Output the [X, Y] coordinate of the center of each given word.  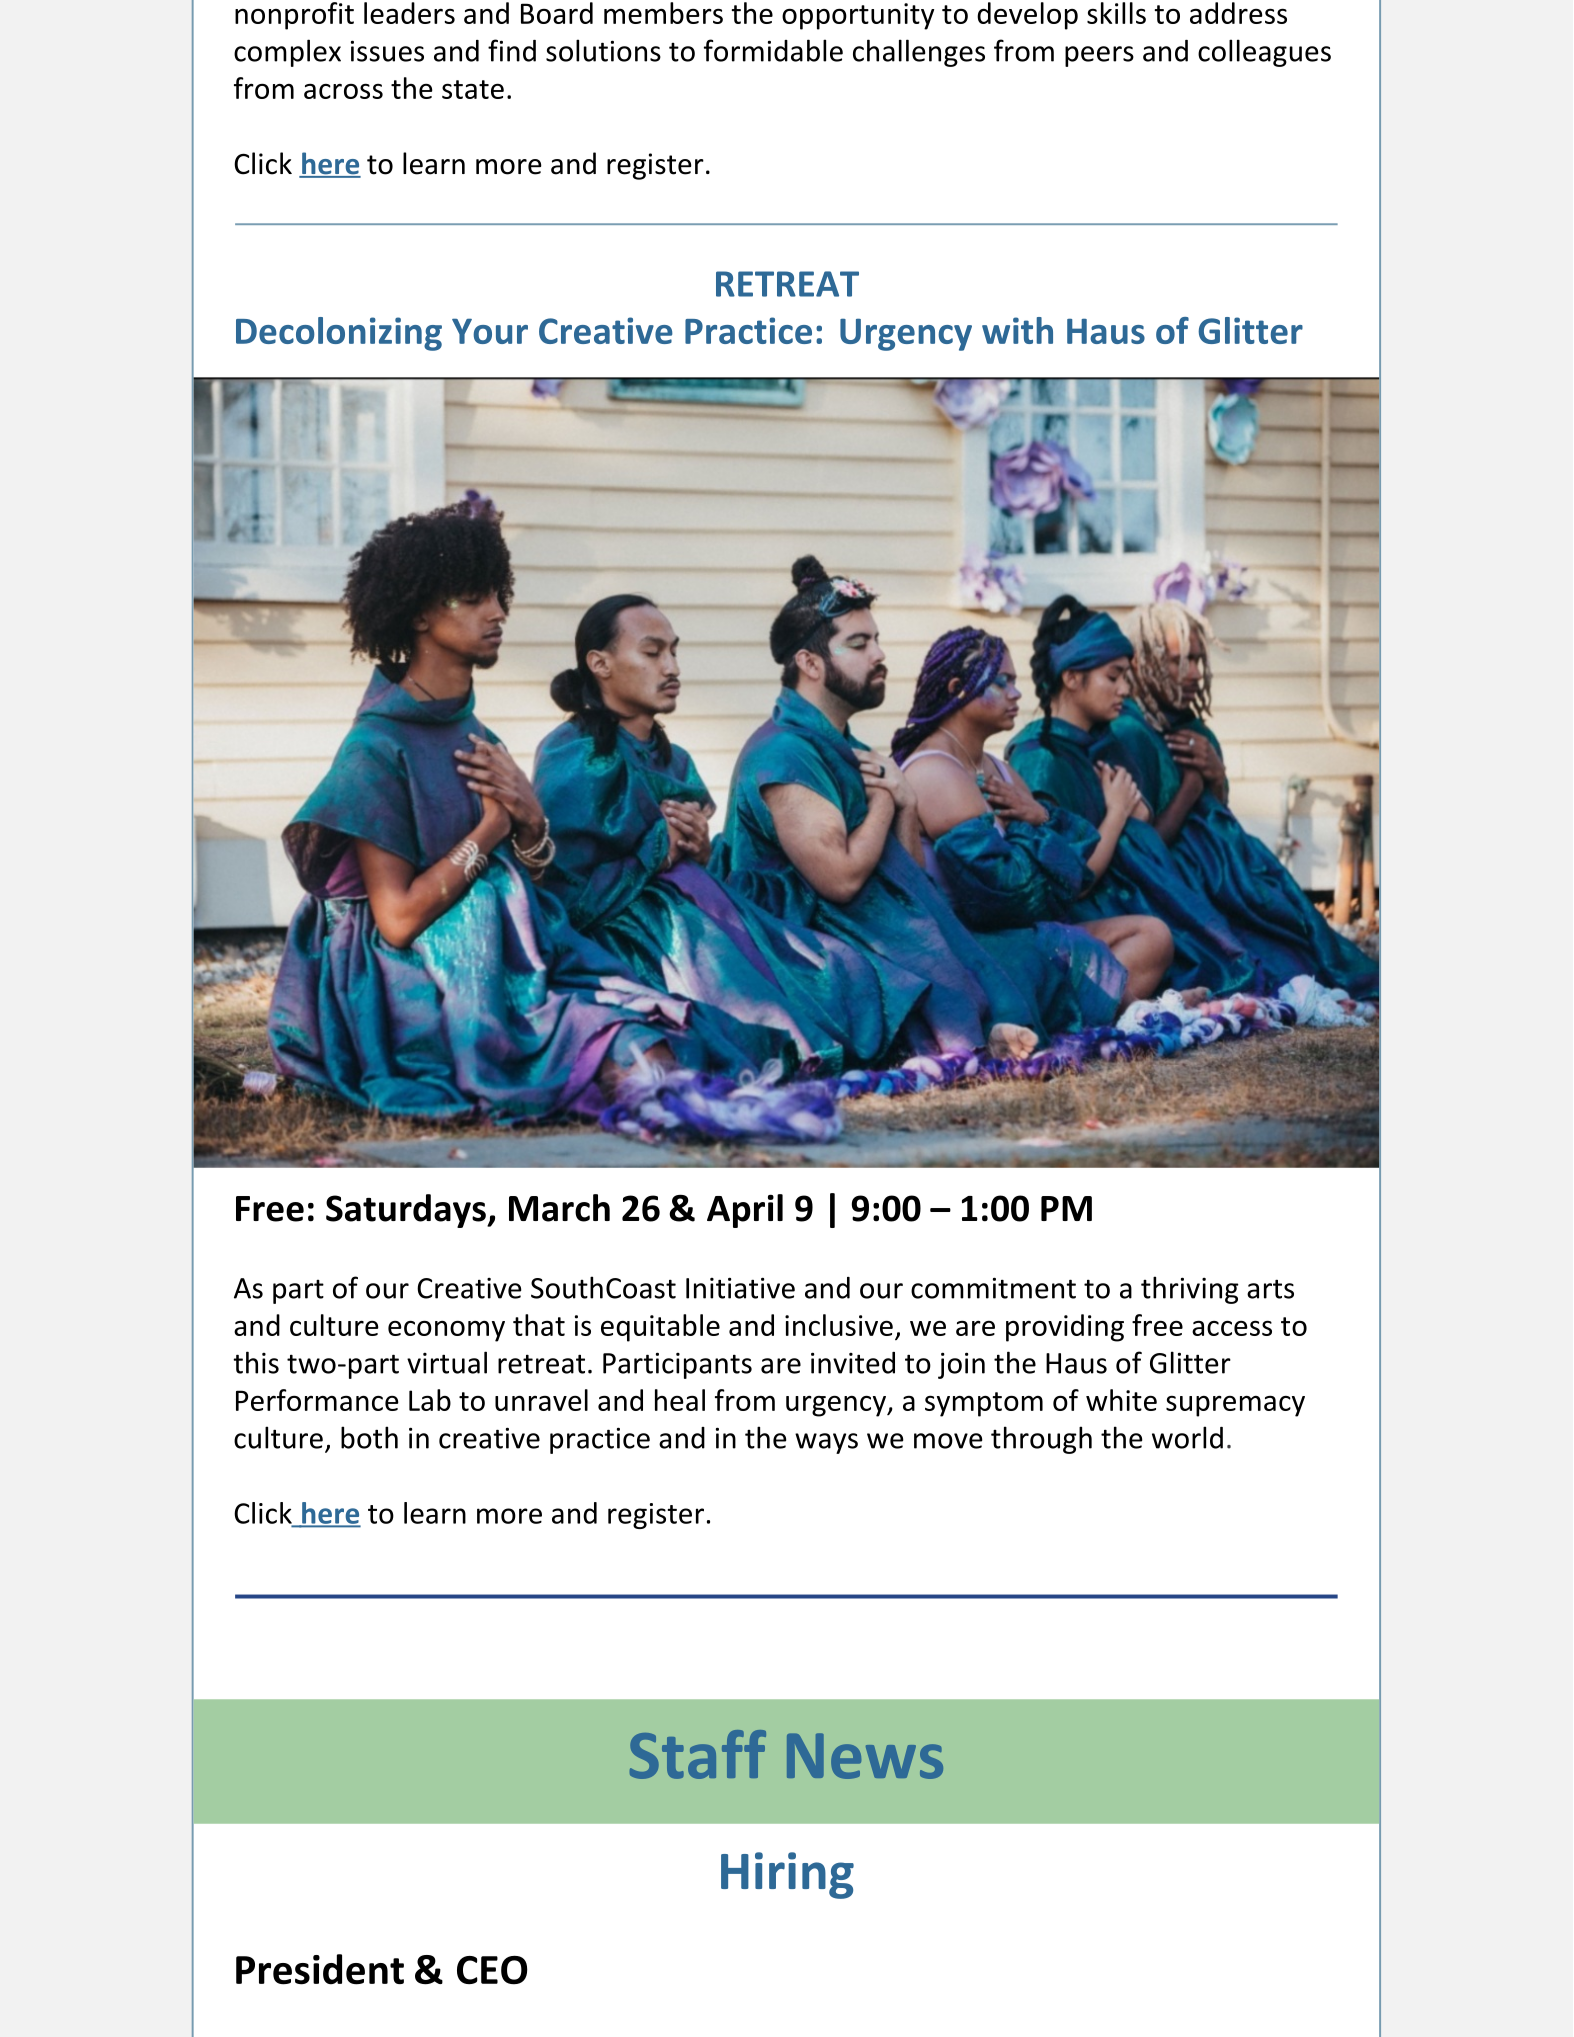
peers [1099, 56]
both [369, 1437]
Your [490, 331]
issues [387, 51]
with [1017, 330]
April [745, 1211]
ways [826, 1443]
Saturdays [407, 1211]
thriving [1190, 1290]
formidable [773, 50]
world [1187, 1437]
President [320, 1969]
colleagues [1264, 53]
